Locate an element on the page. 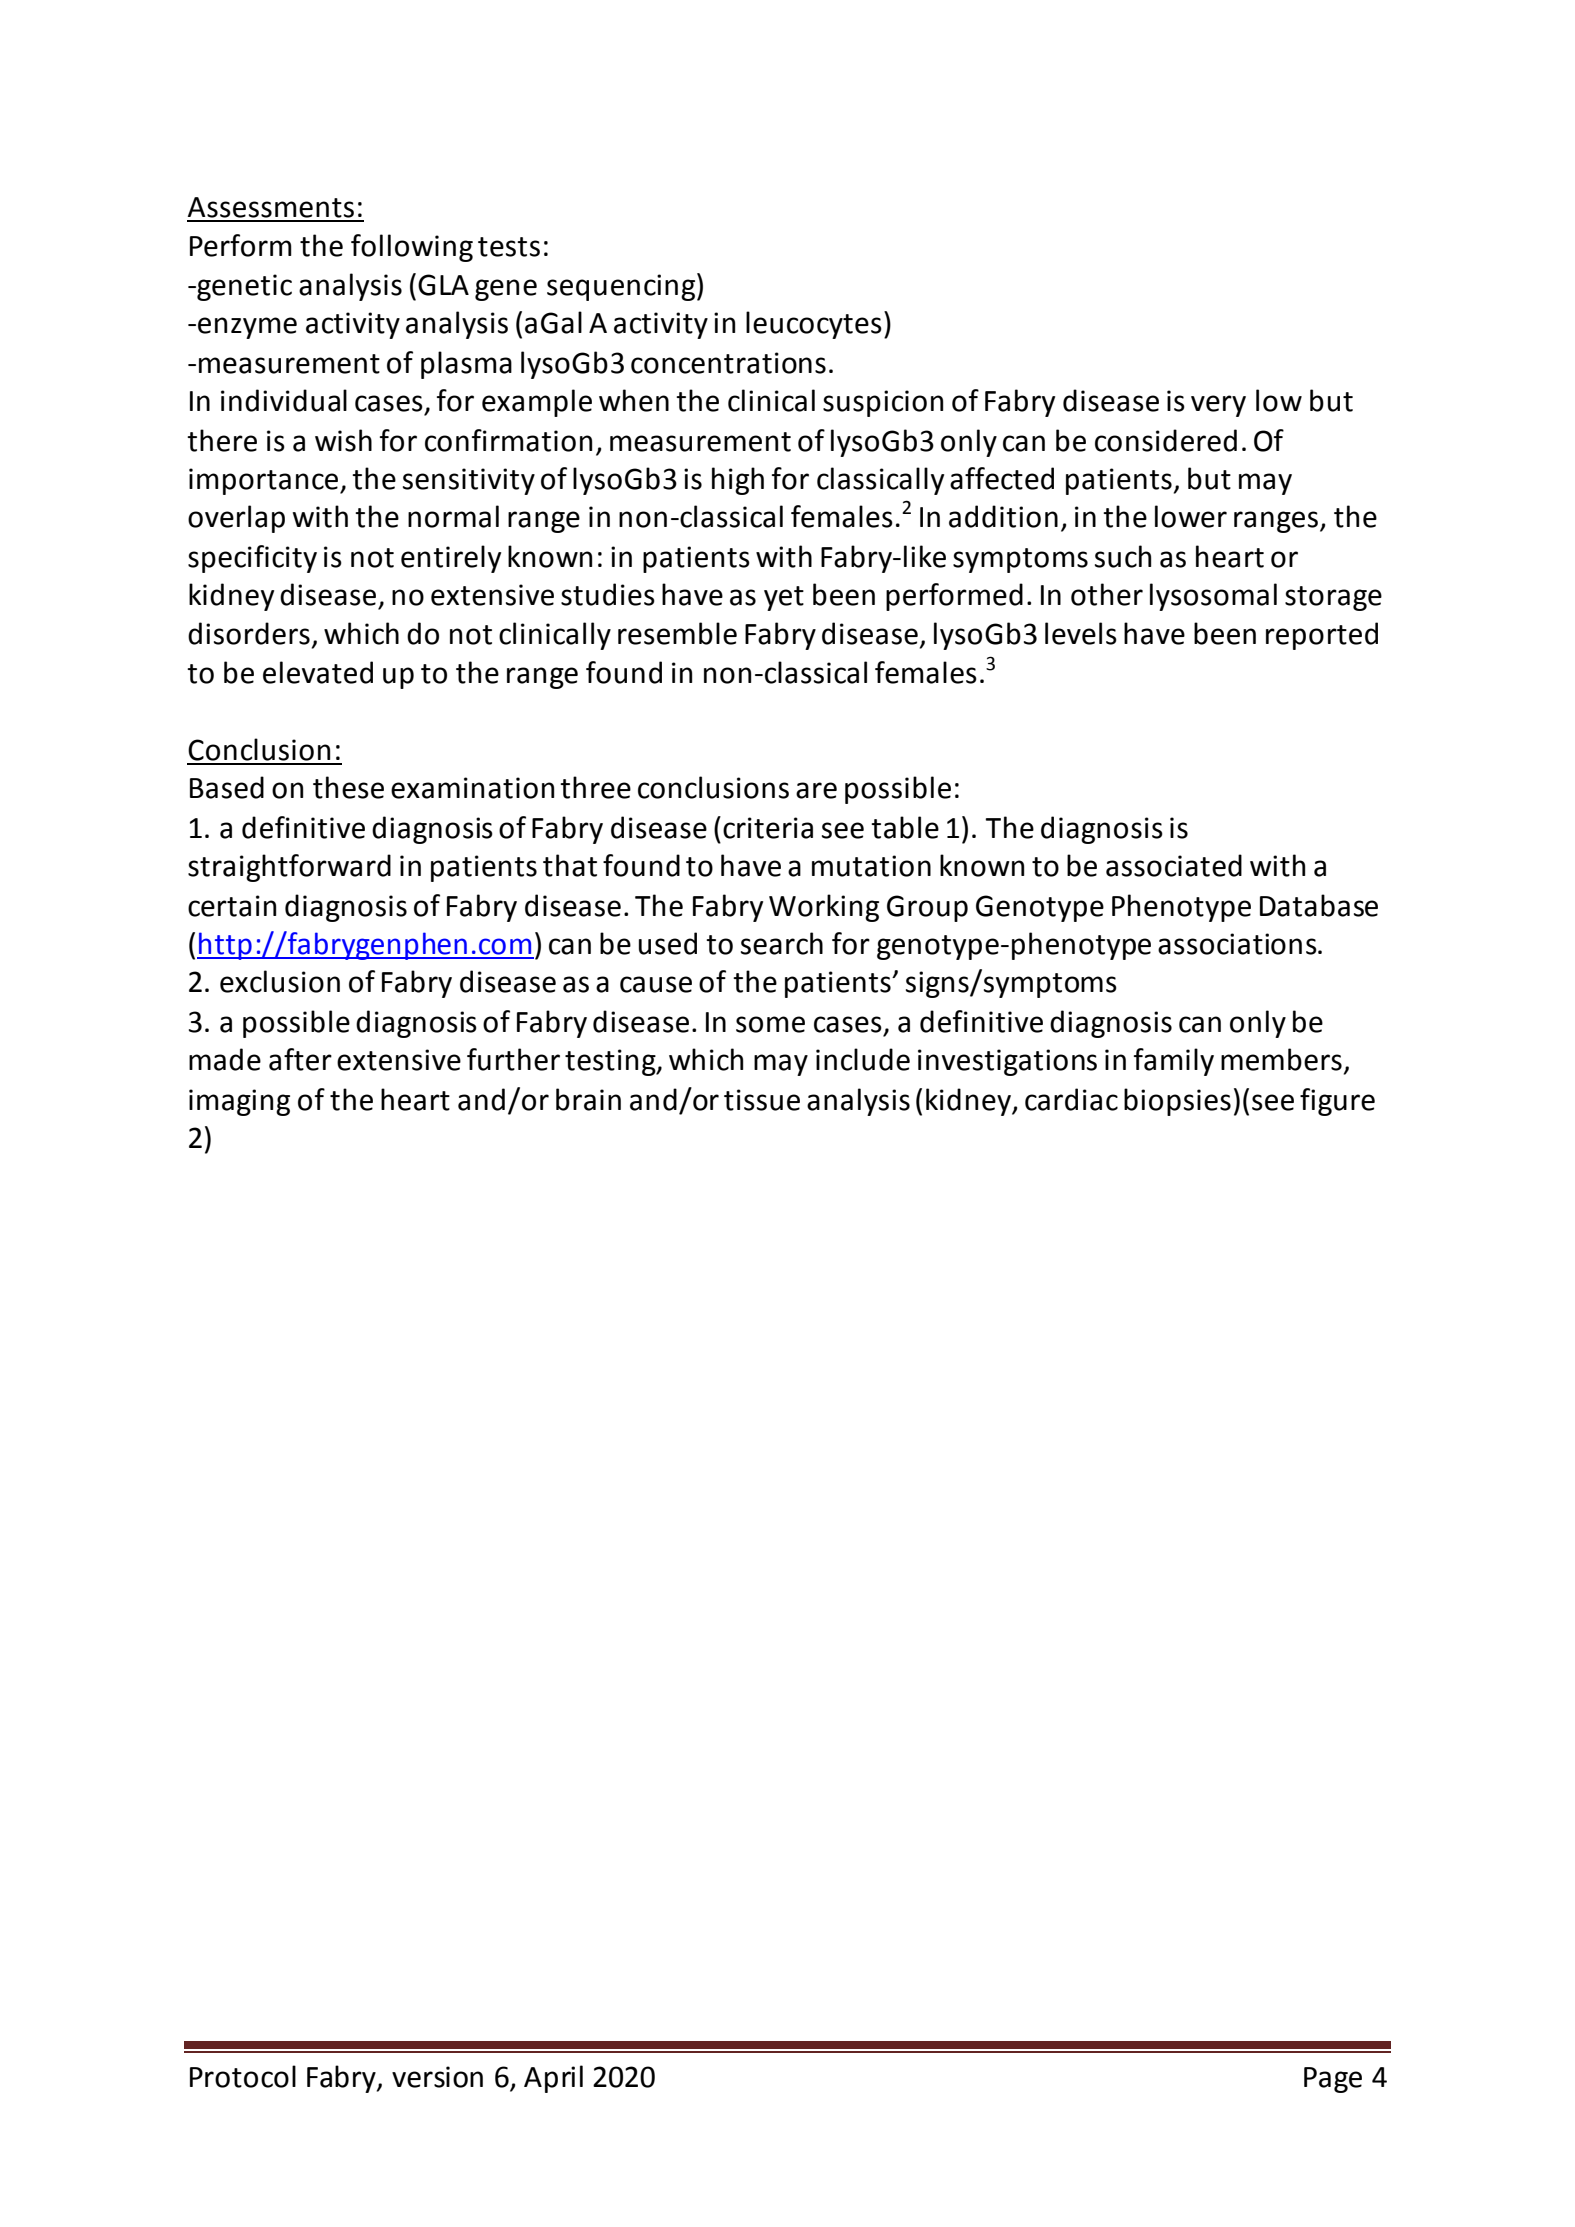 Image resolution: width=1575 pixels, height=2227 pixels. exclusion is located at coordinates (280, 981).
